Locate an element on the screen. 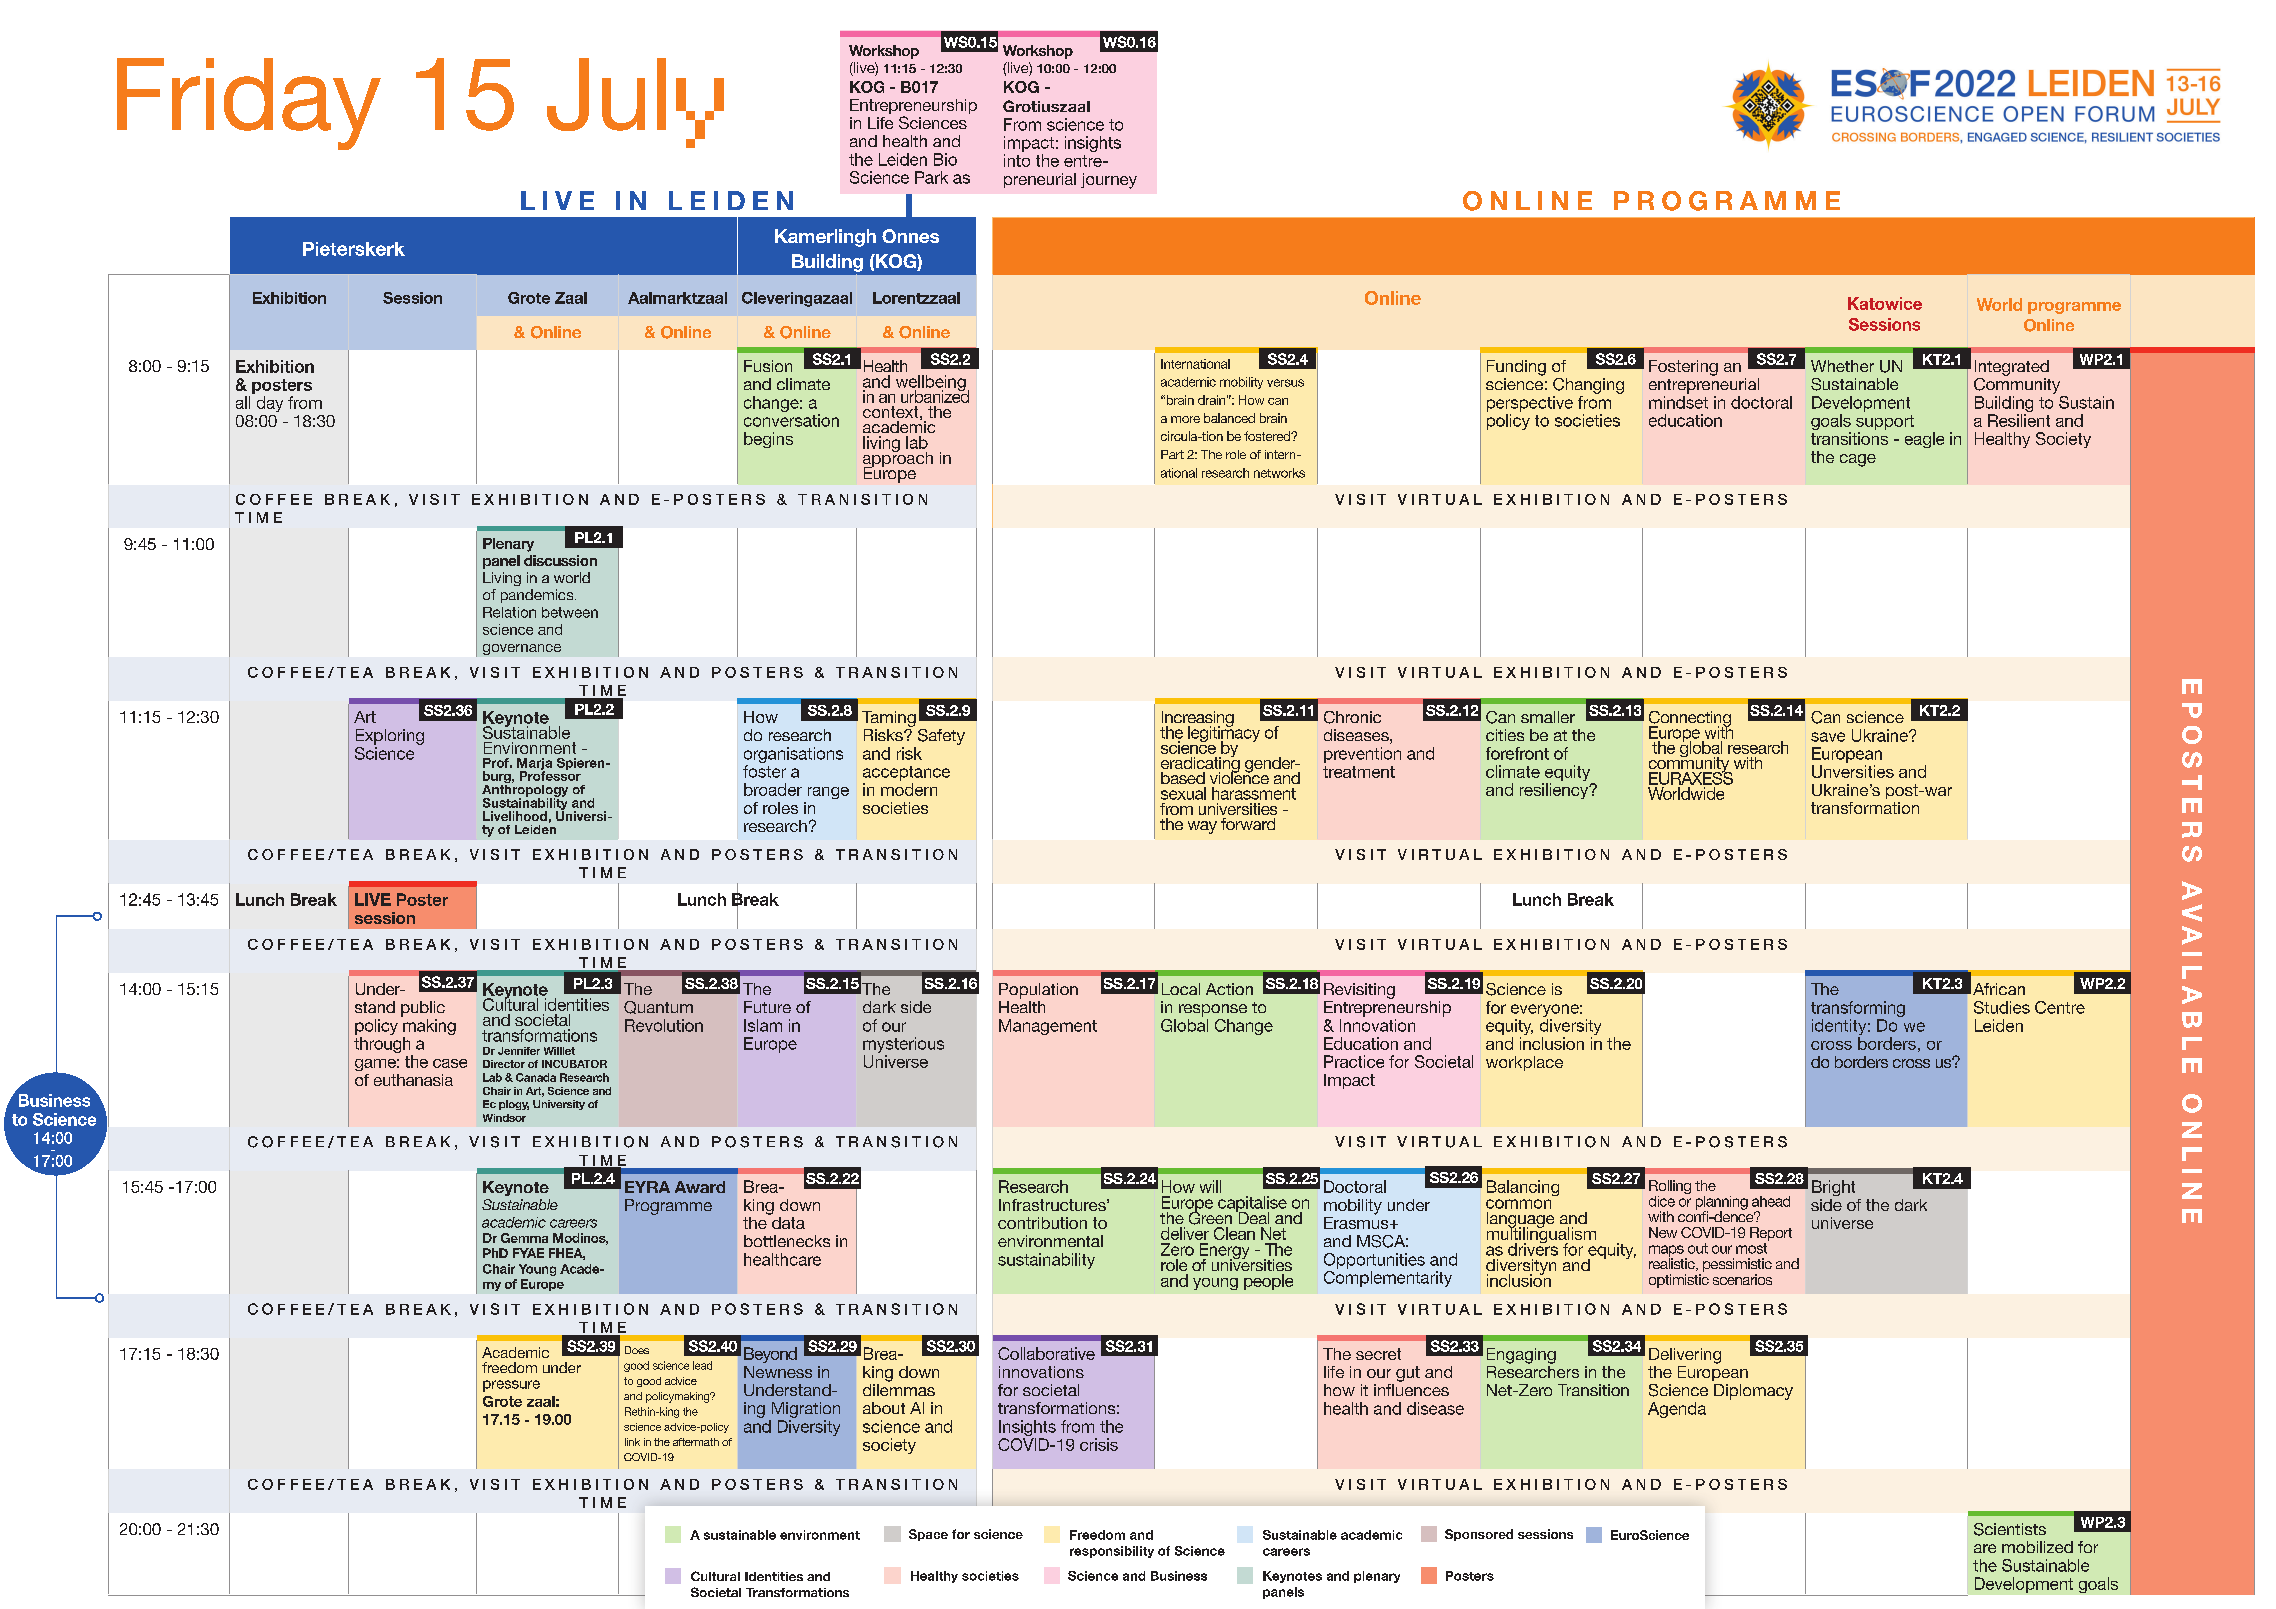 Image resolution: width=2276 pixels, height=1609 pixels. way is located at coordinates (1202, 827).
